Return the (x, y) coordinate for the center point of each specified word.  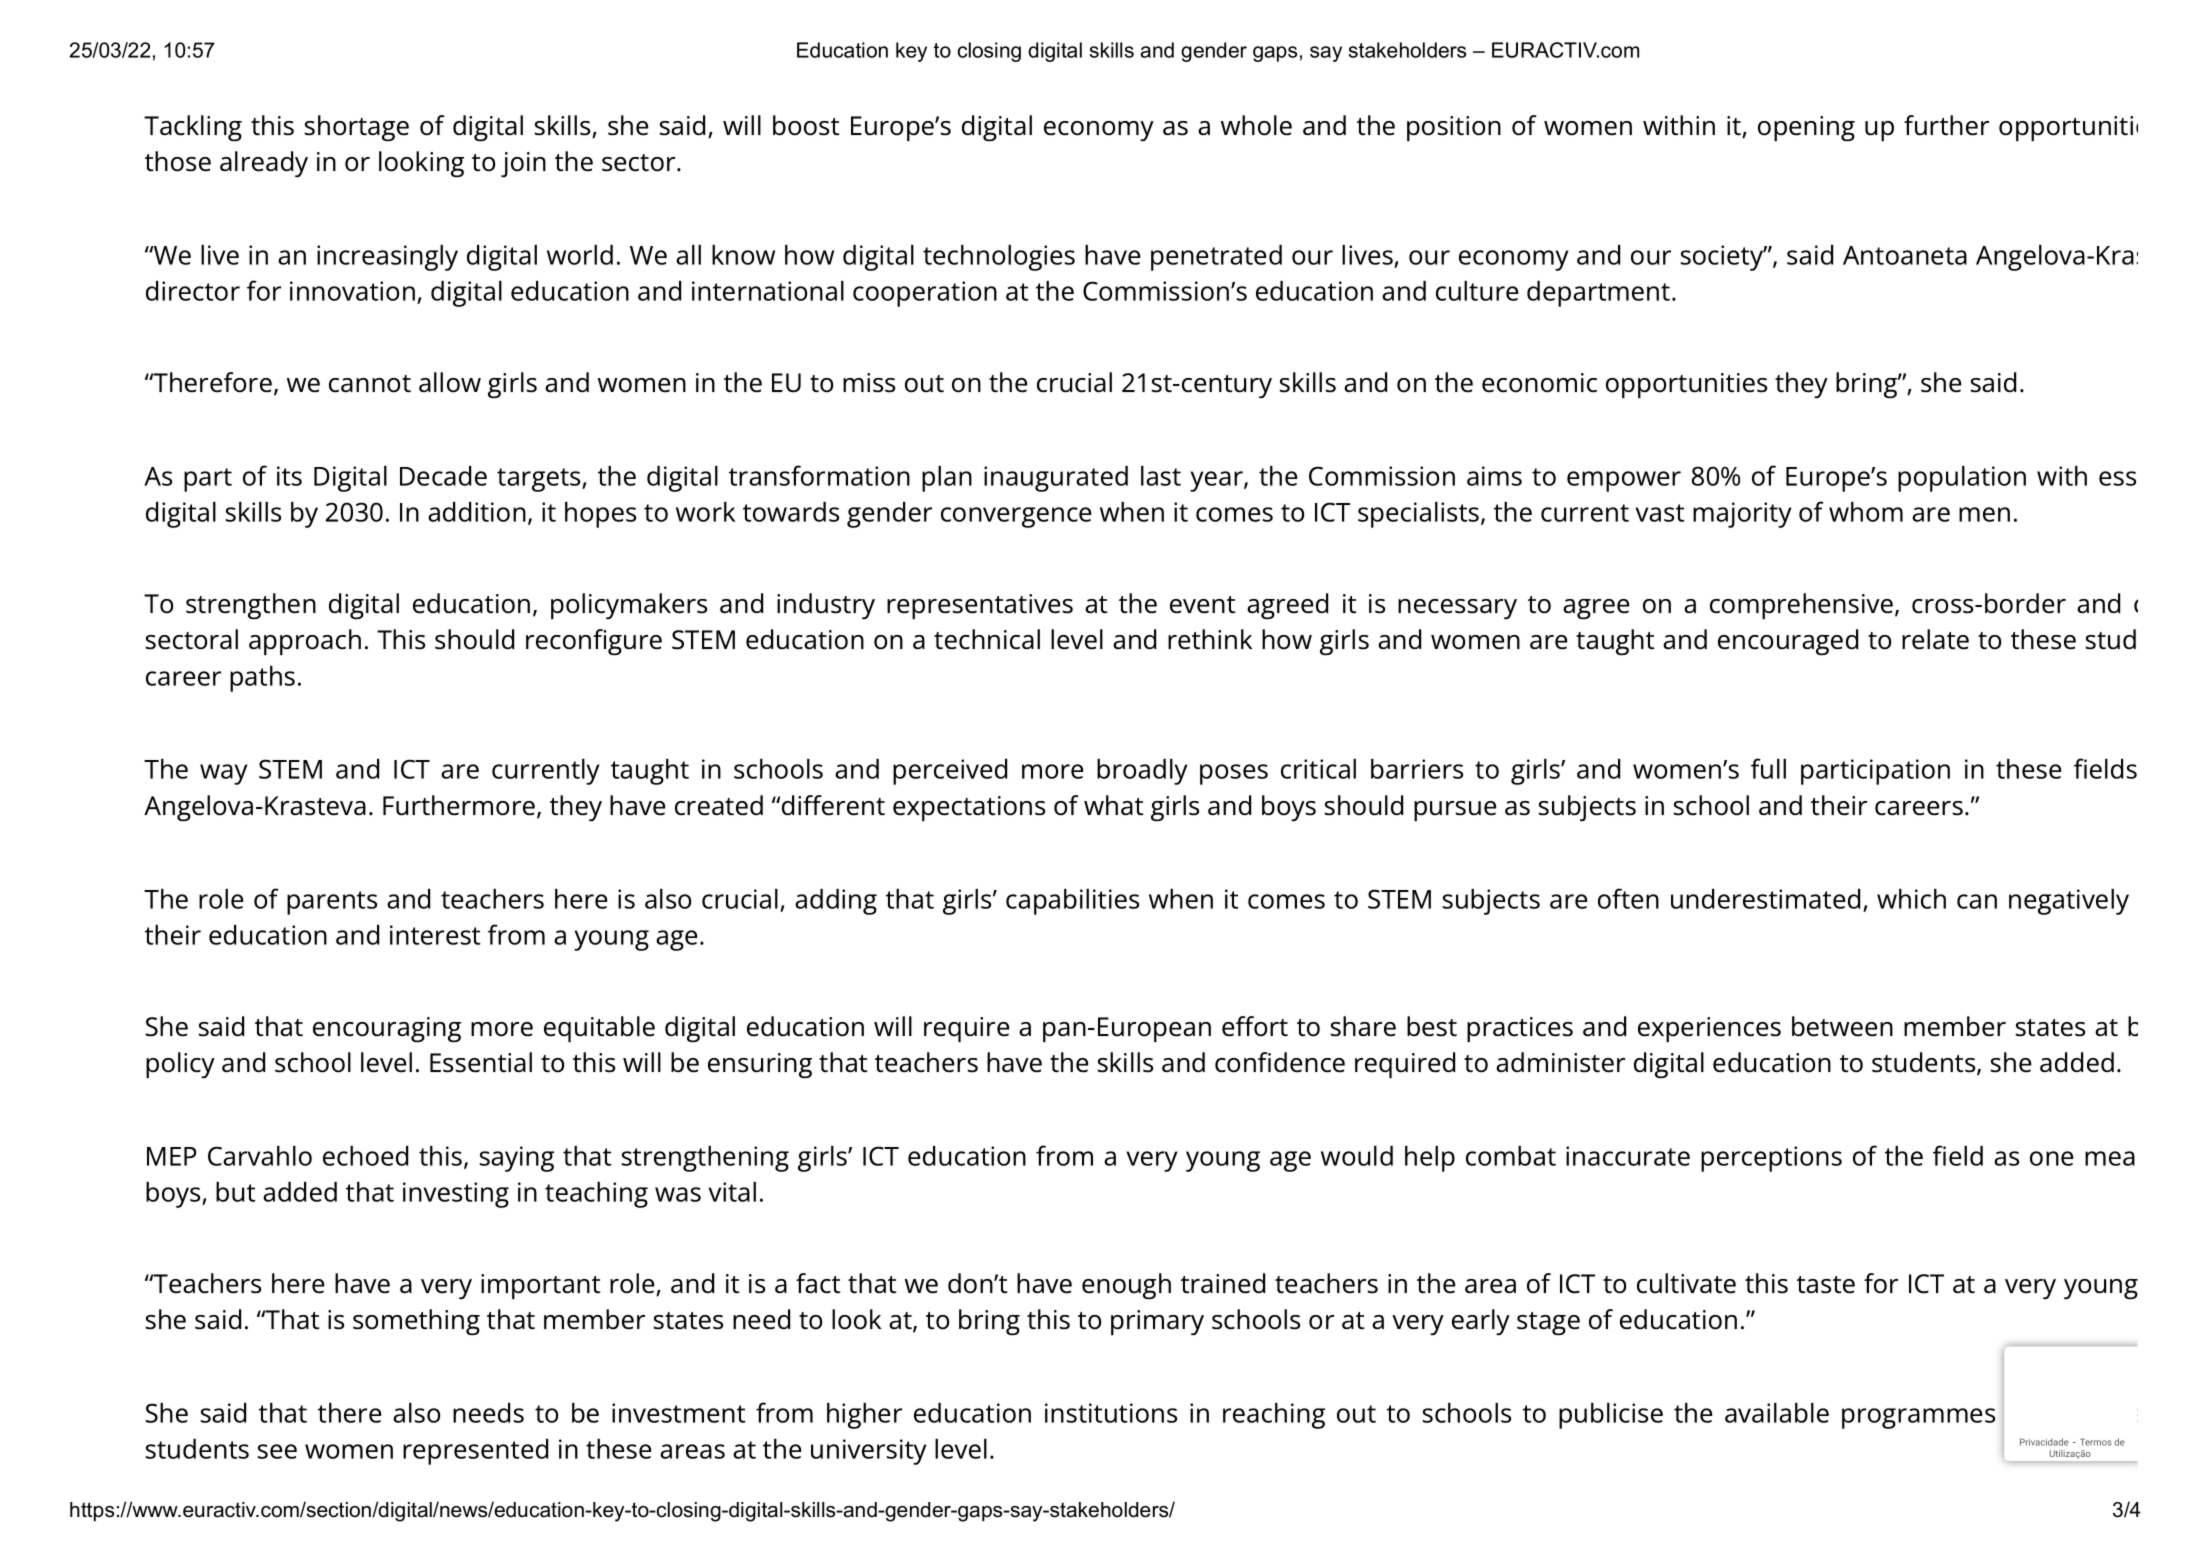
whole (1256, 125)
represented (475, 1452)
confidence (1280, 1062)
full (1768, 768)
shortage (357, 128)
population (1962, 479)
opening (1806, 128)
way (223, 774)
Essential (481, 1062)
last (1161, 476)
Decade (443, 476)
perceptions (1771, 1159)
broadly (1142, 772)
